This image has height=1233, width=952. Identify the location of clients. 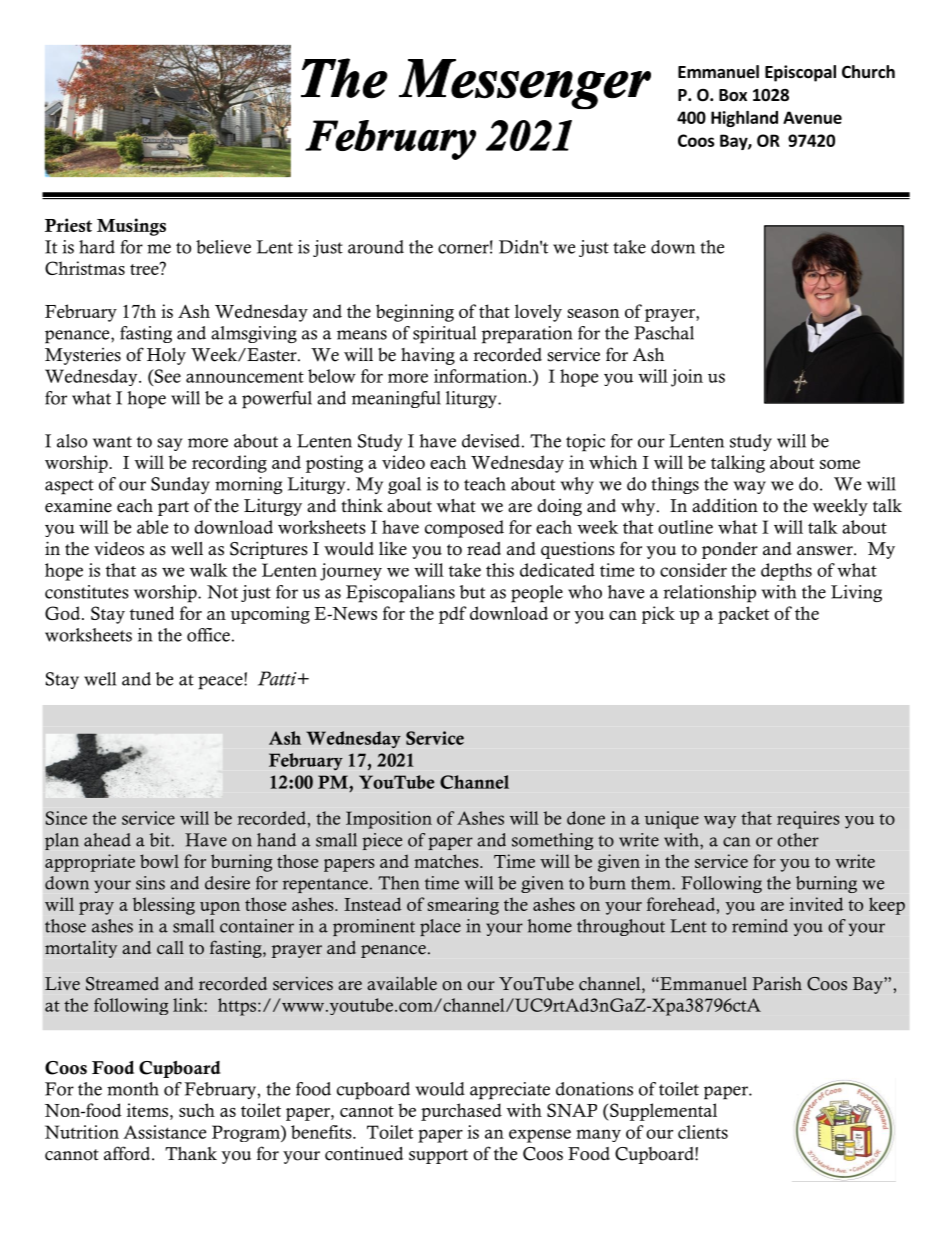
(703, 1132).
